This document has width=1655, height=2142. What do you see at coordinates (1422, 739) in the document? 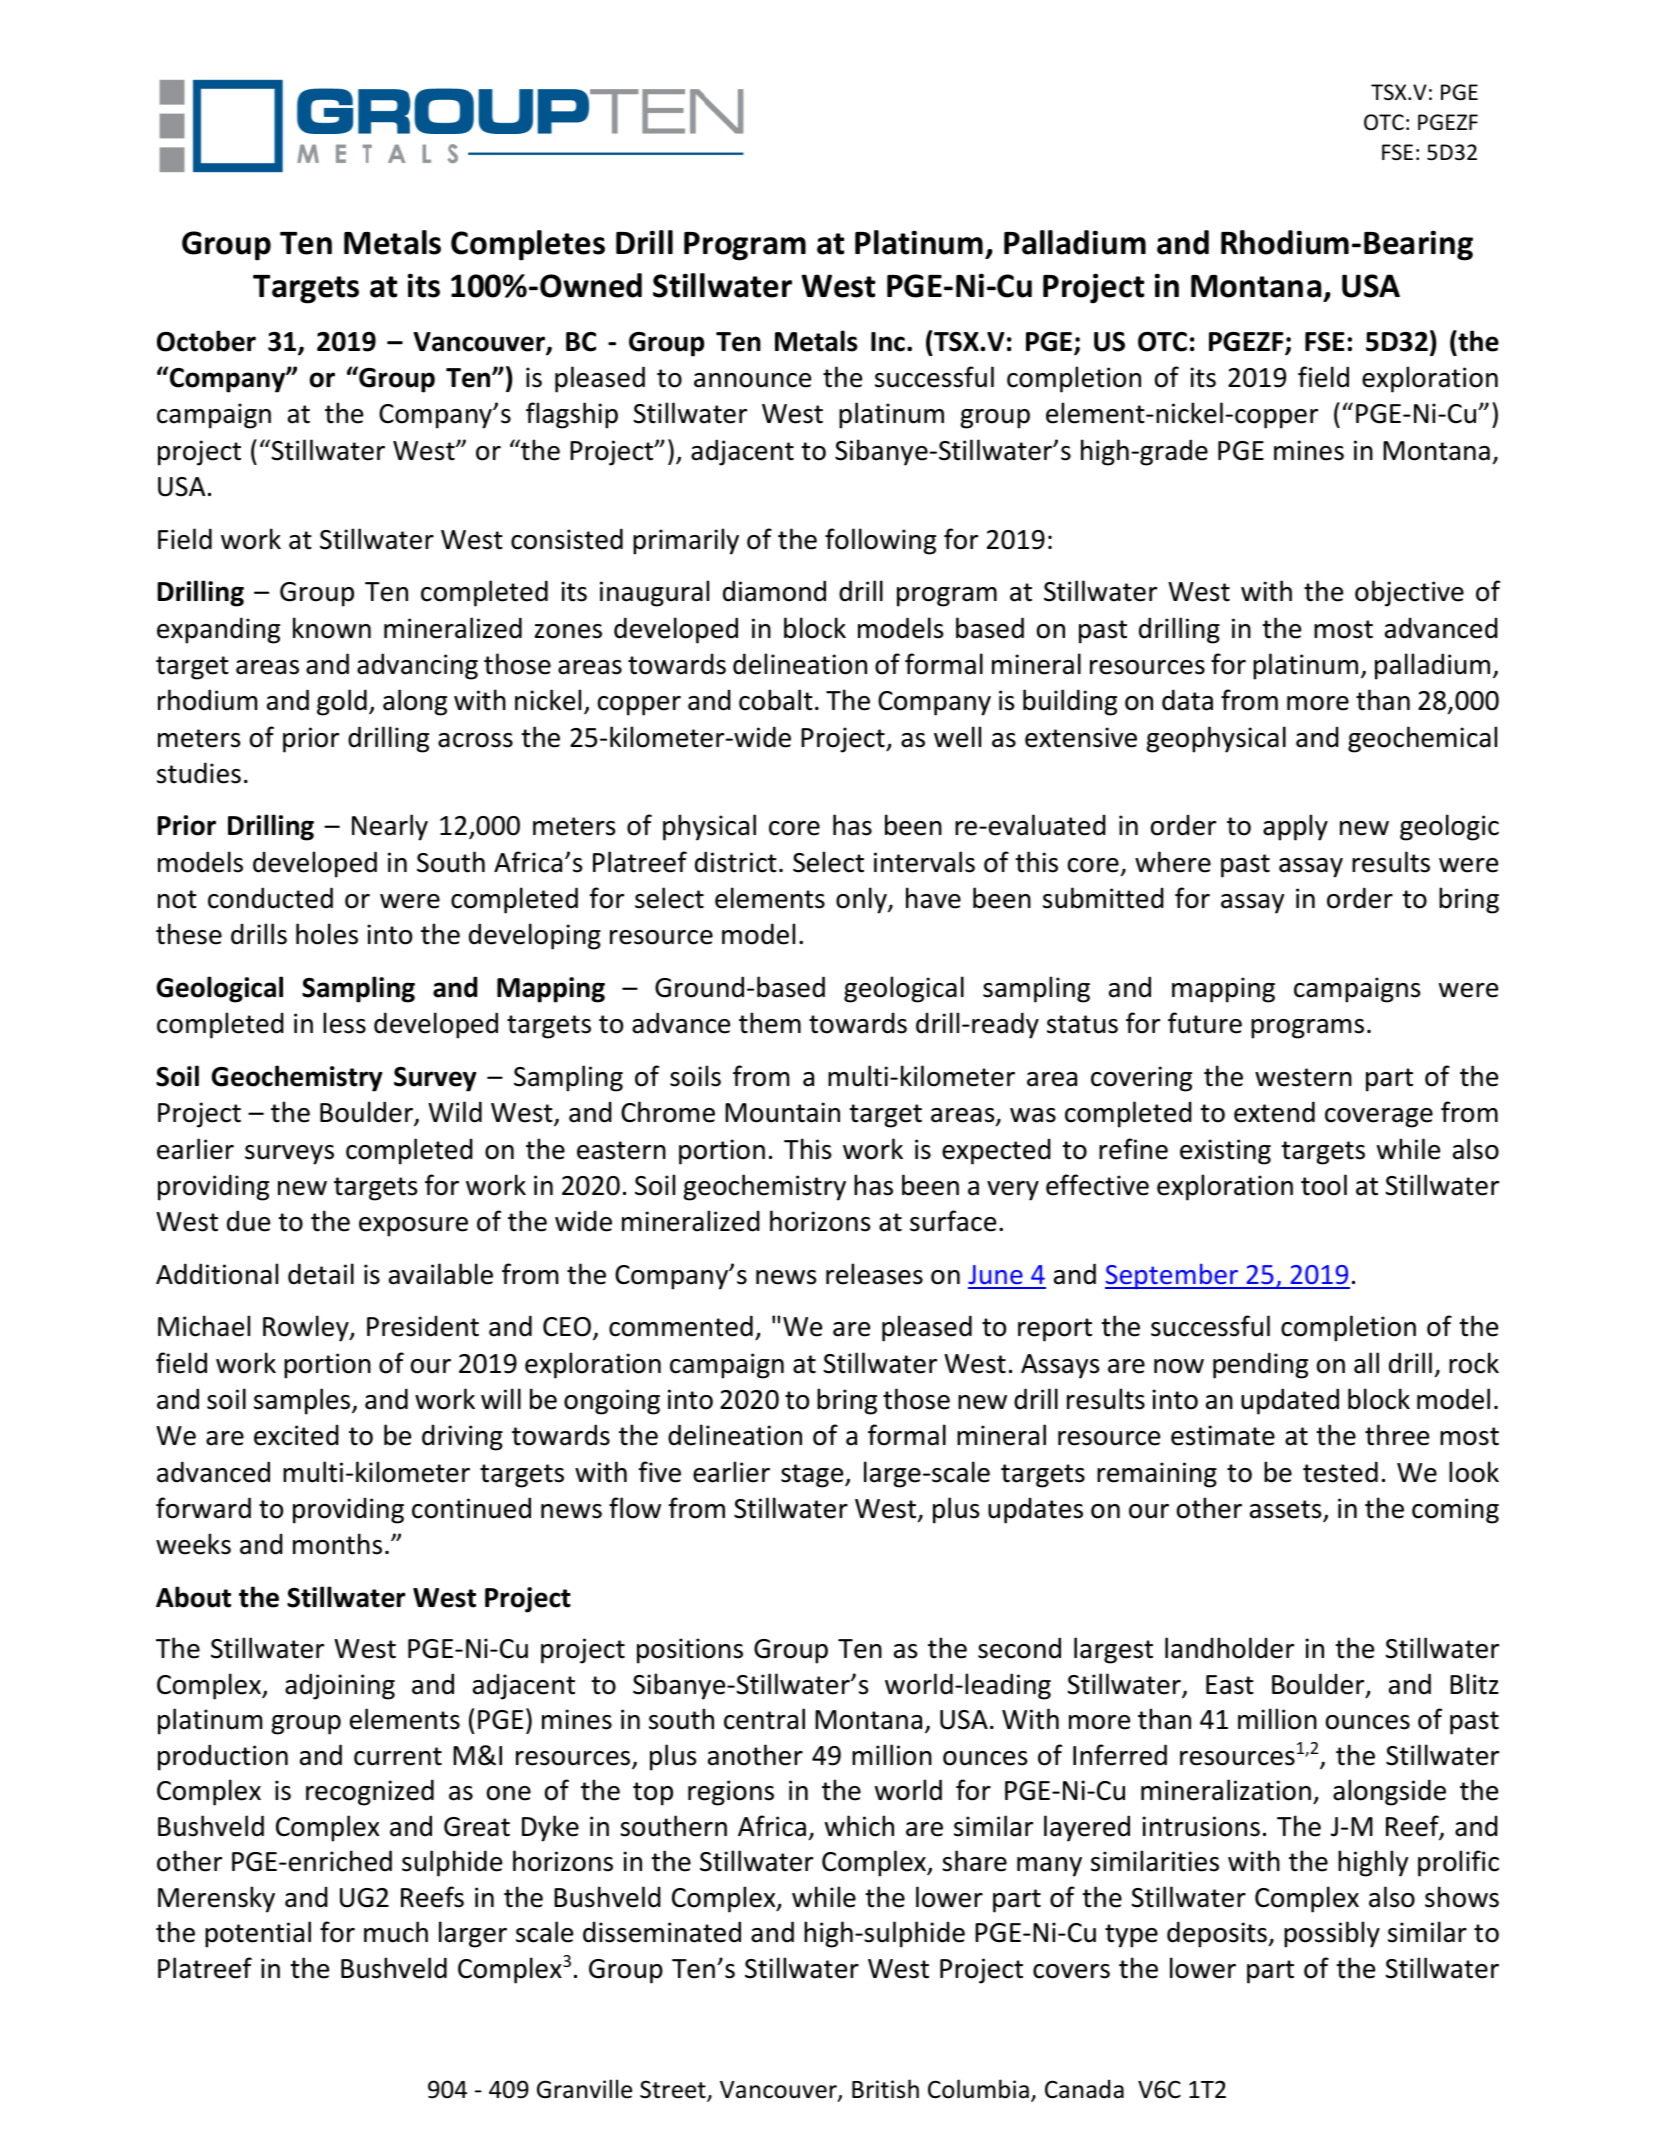
I see `geochemical` at bounding box center [1422, 739].
